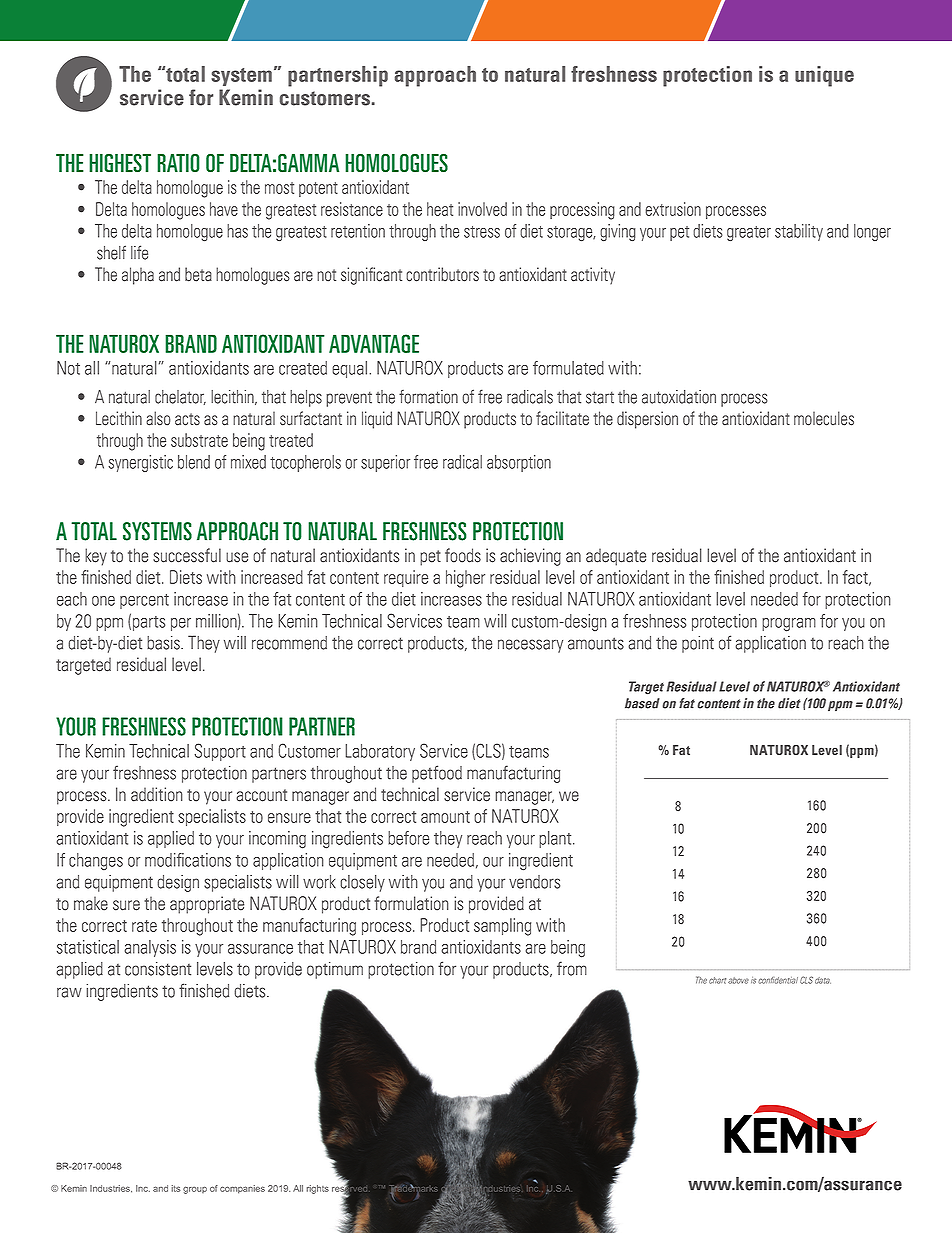 Image resolution: width=952 pixels, height=1233 pixels. I want to click on RATIO, so click(178, 163).
